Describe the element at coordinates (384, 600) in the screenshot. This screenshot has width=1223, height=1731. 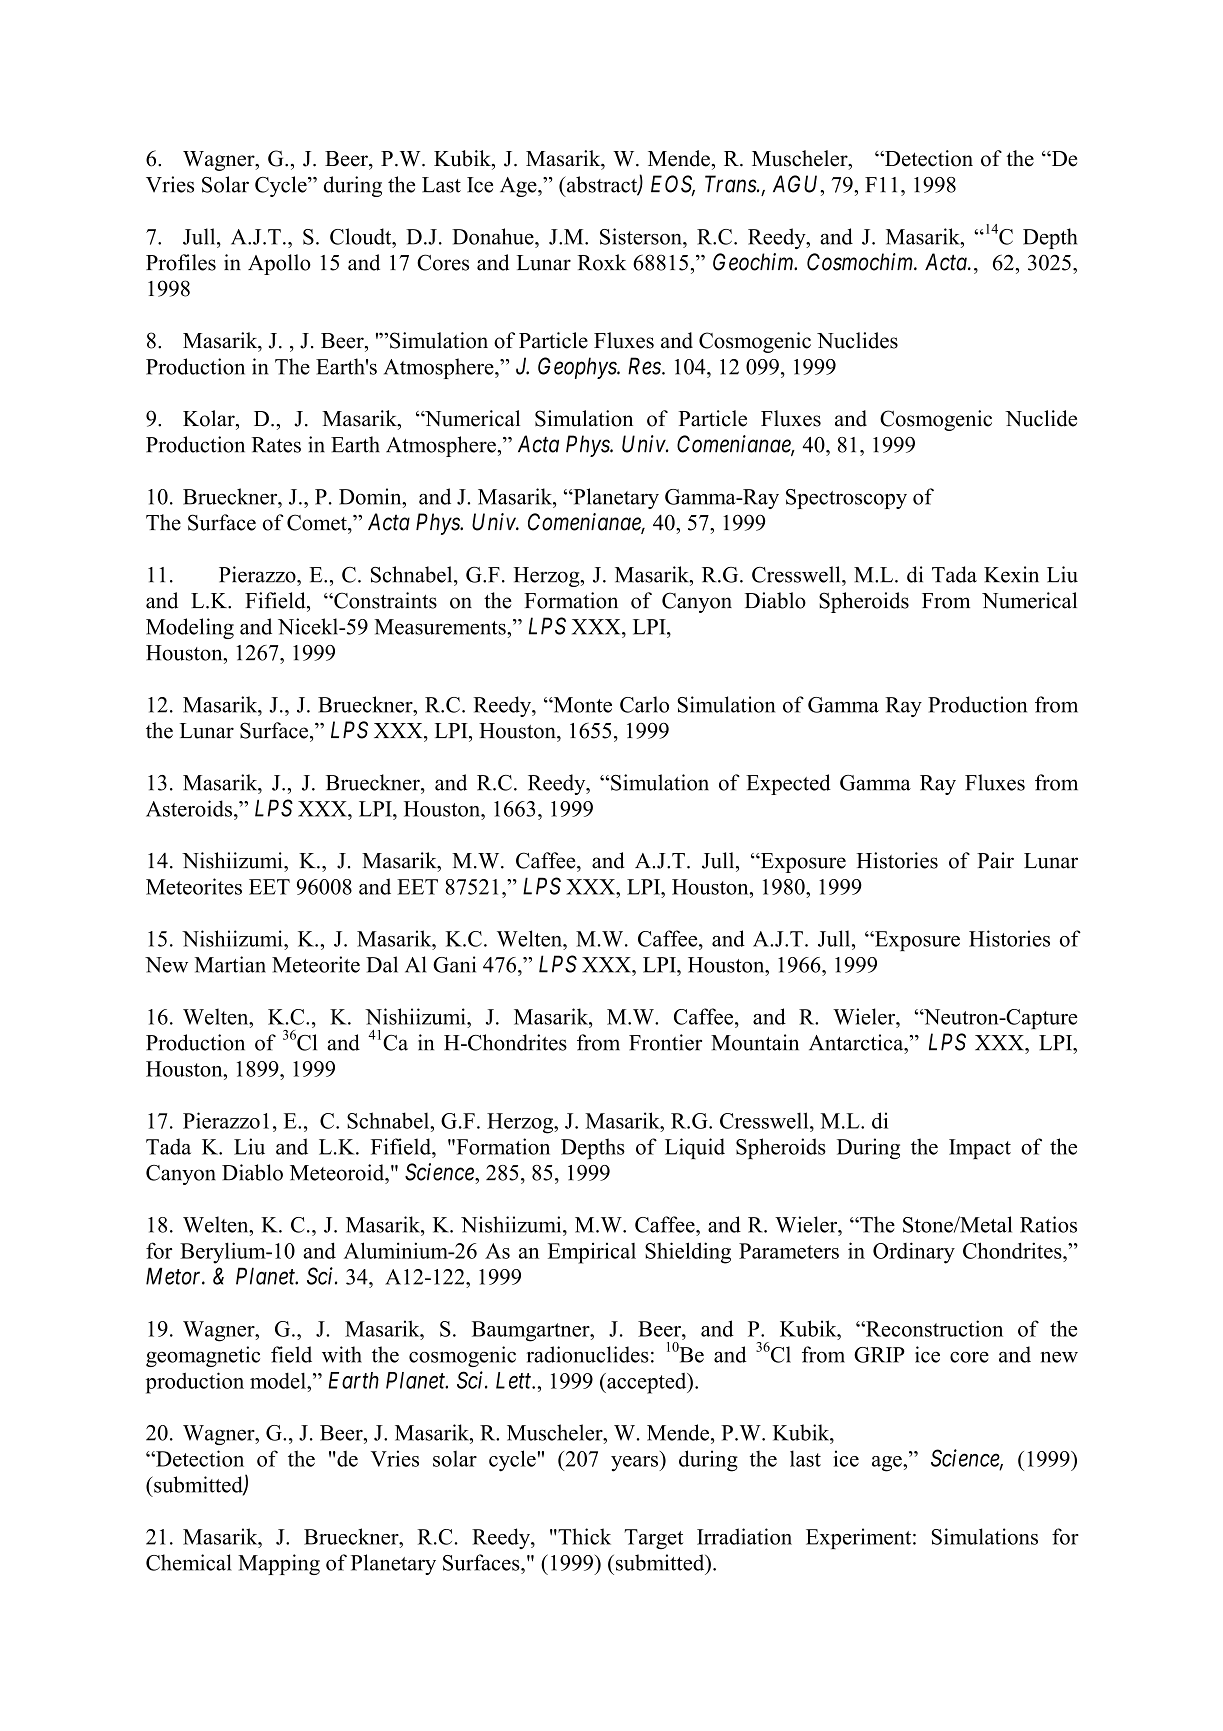
I see `Constraints` at that location.
